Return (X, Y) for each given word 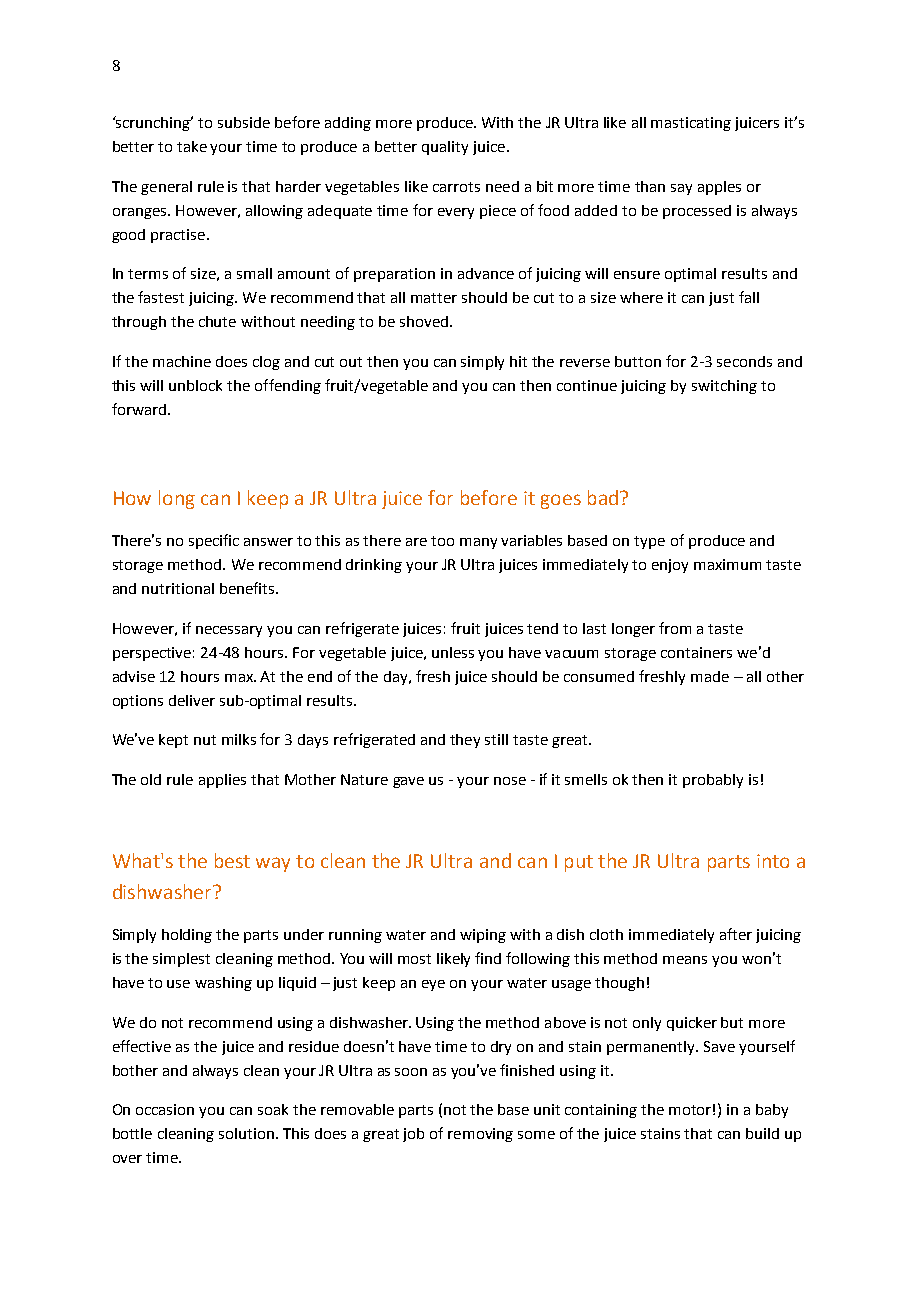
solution (246, 1133)
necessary (229, 631)
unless (453, 652)
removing (480, 1135)
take (192, 146)
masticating (691, 124)
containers (696, 652)
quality (445, 148)
